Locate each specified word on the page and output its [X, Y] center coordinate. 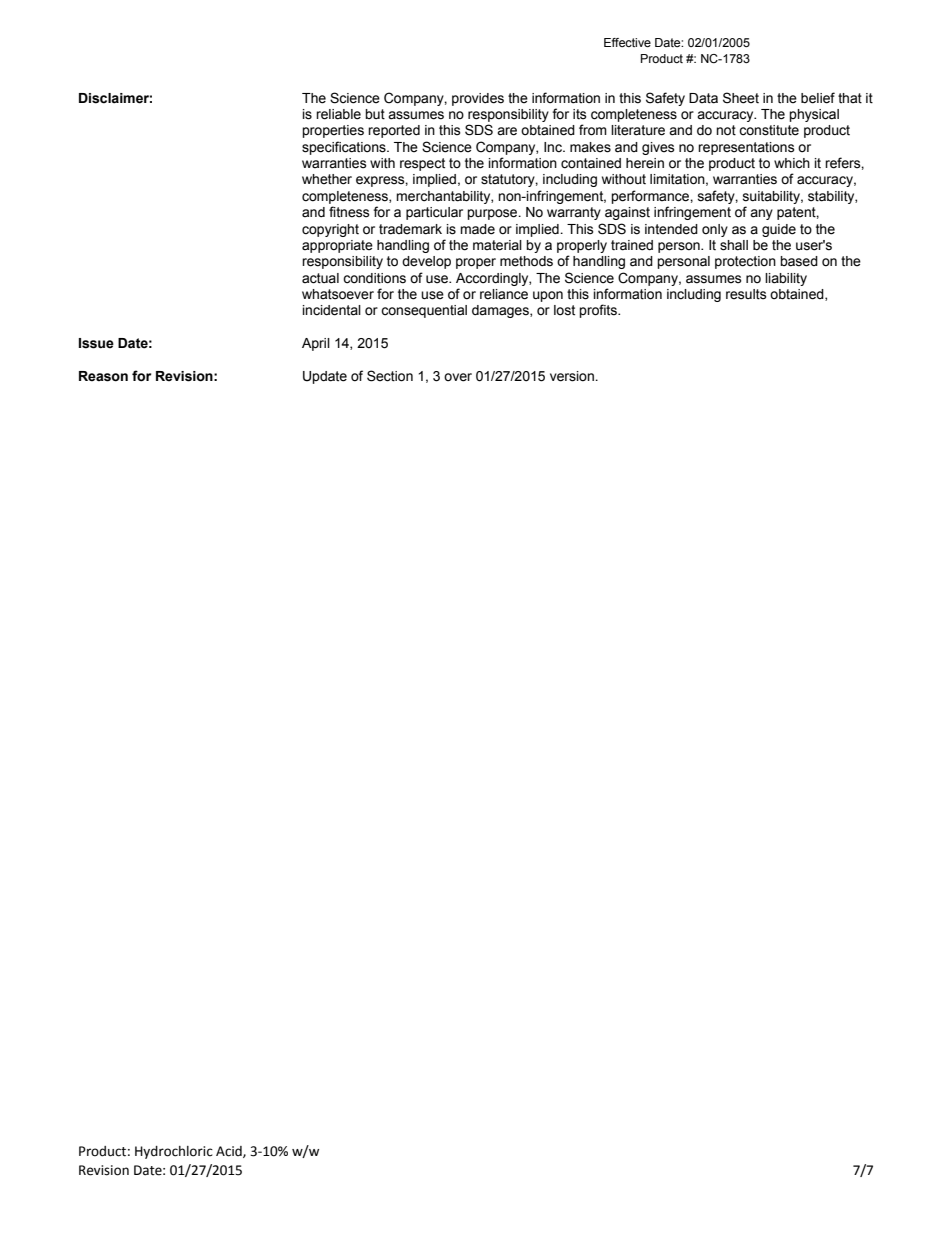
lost [564, 310]
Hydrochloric [174, 1152]
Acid [230, 1152]
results [746, 294]
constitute [769, 130]
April [316, 344]
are [507, 131]
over [458, 377]
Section [390, 376]
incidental [332, 310]
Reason [103, 376]
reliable [338, 114]
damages [501, 311]
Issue [96, 343]
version [573, 376]
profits [599, 311]
